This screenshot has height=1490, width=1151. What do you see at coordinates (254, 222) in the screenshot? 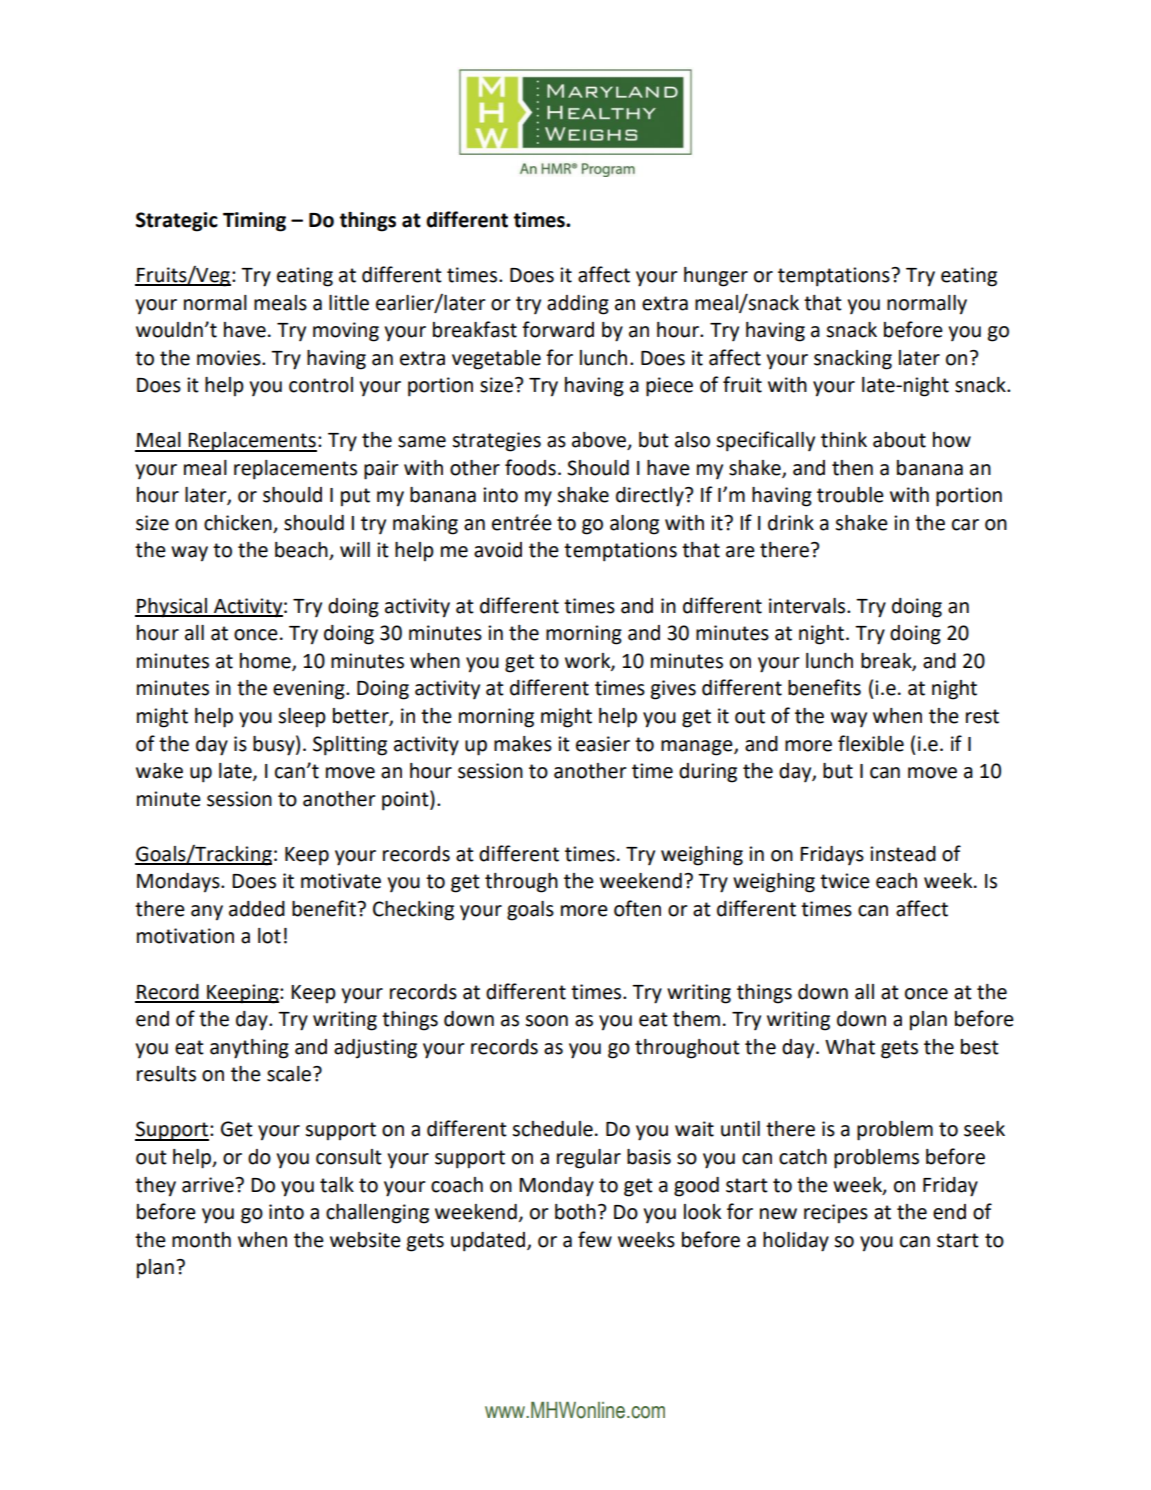
I see `Timing` at bounding box center [254, 222].
